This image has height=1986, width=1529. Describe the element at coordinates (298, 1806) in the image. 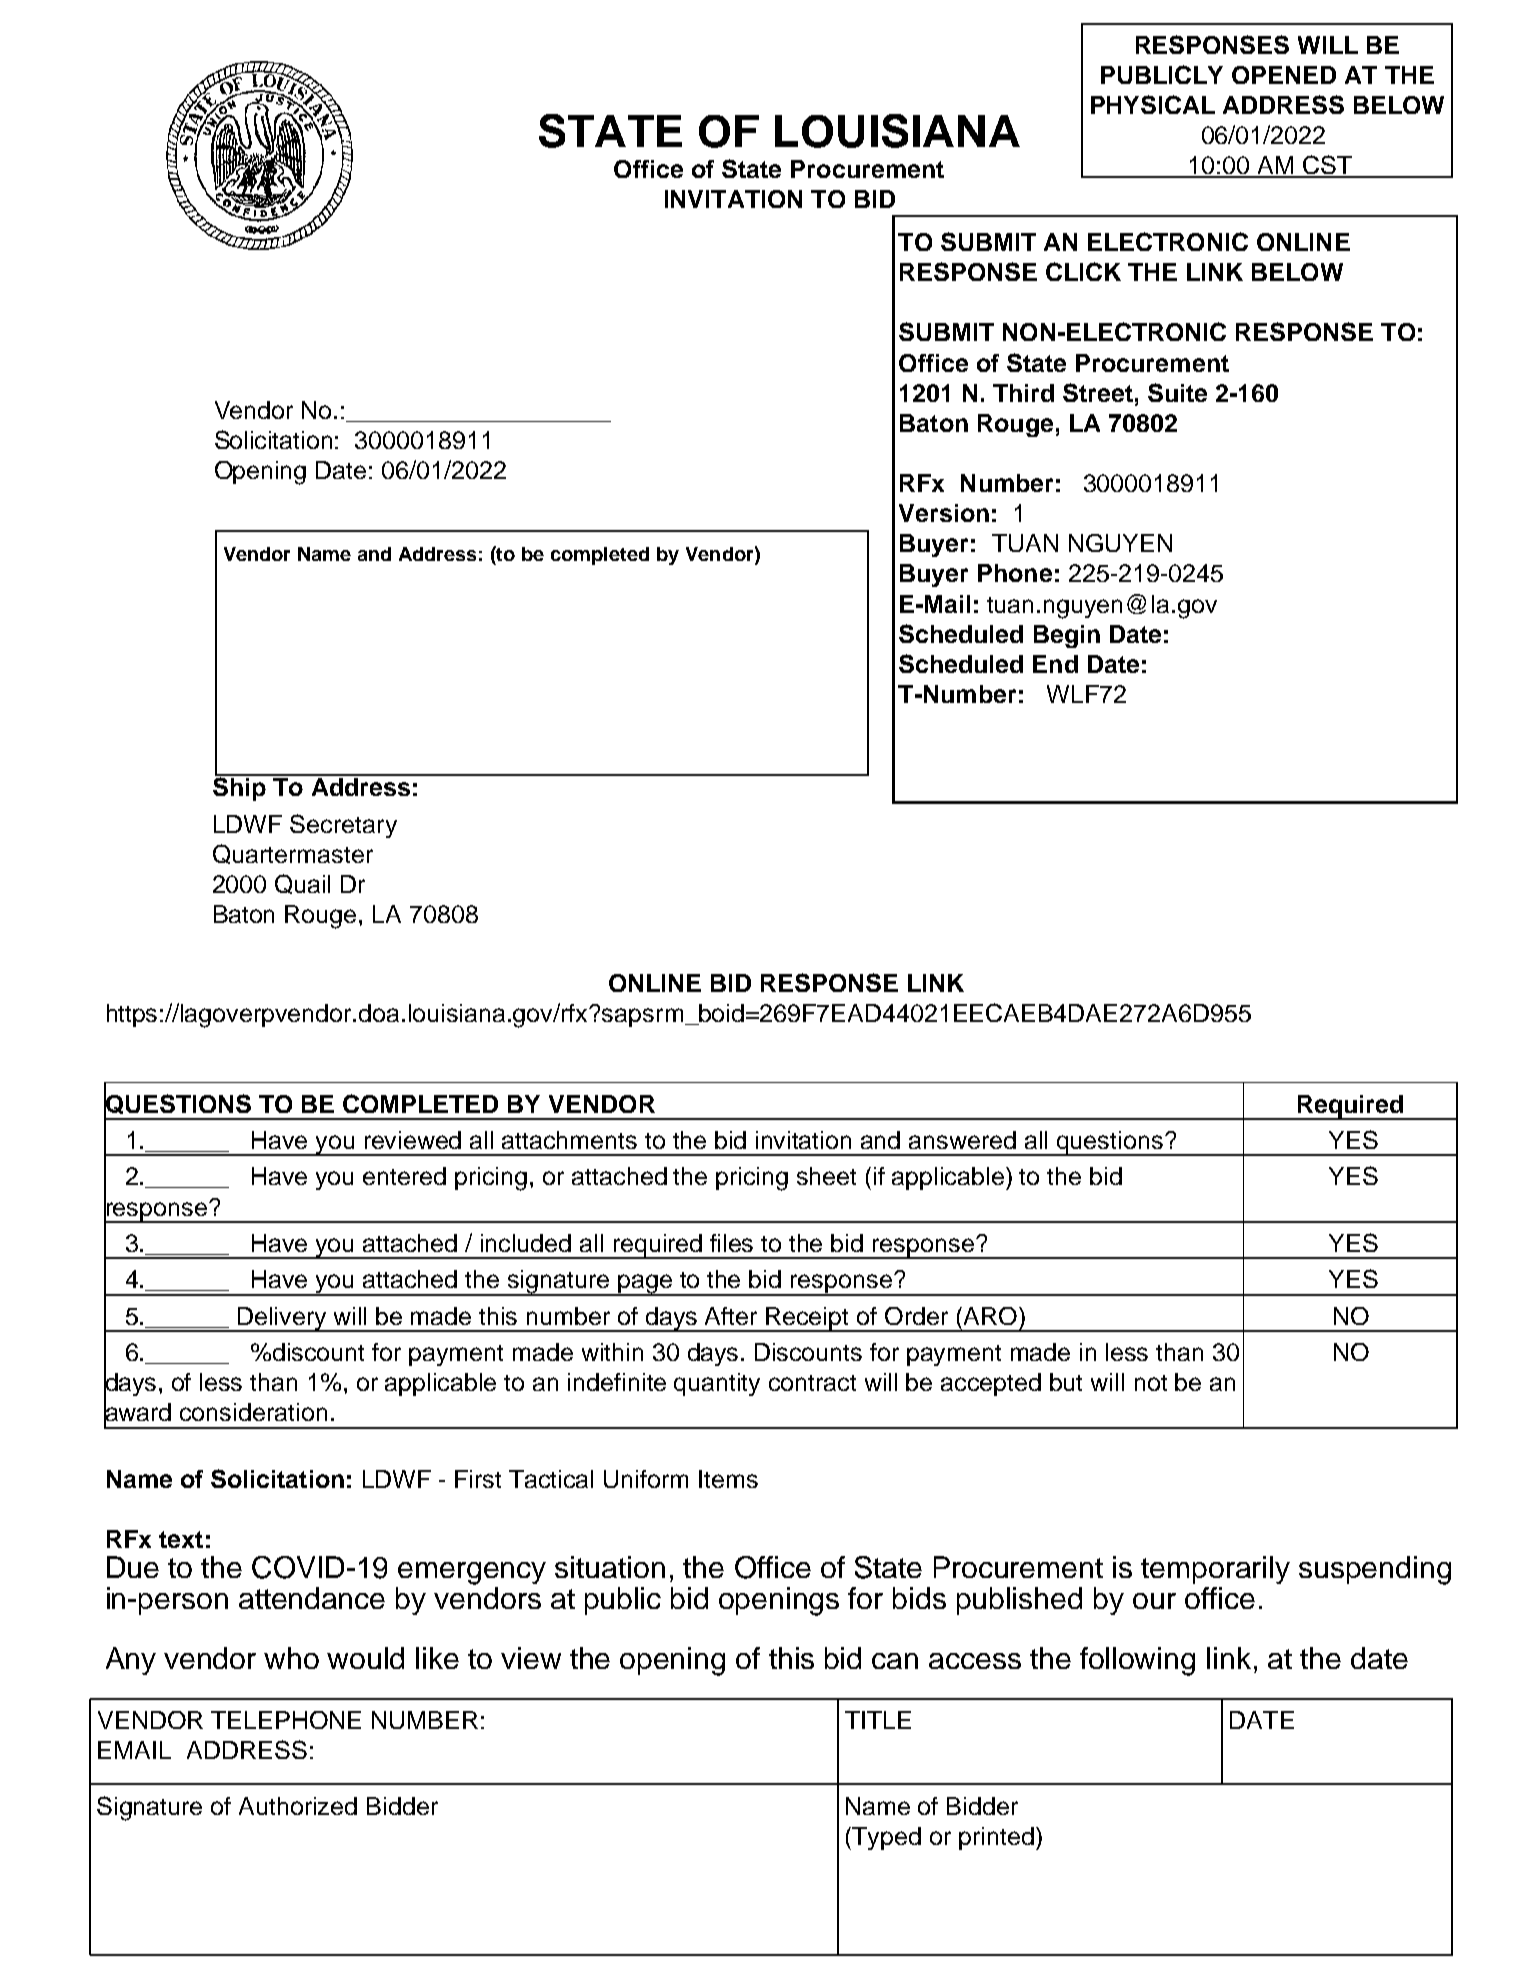

I see `Authorized` at that location.
